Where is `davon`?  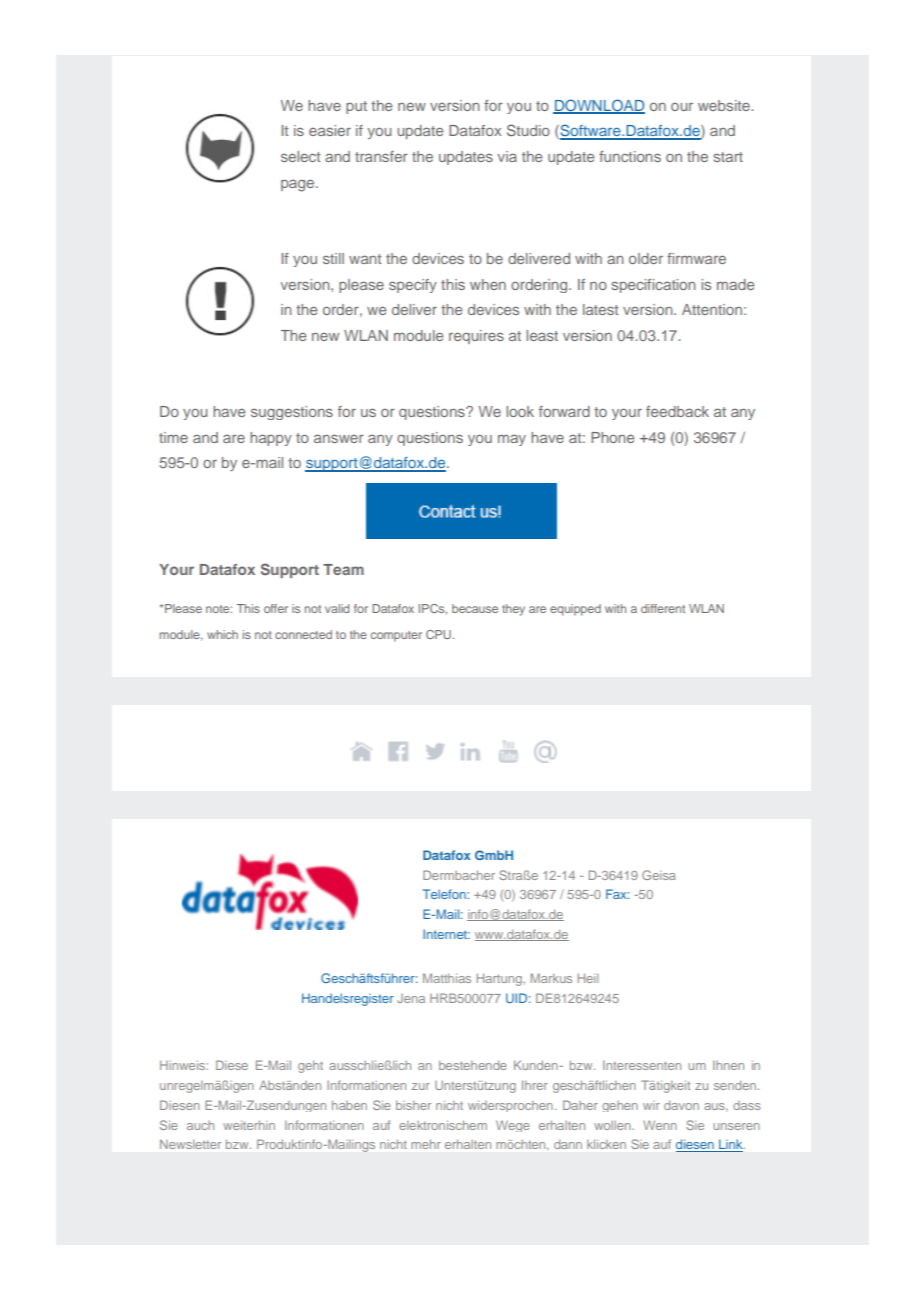
davon is located at coordinates (681, 1105).
